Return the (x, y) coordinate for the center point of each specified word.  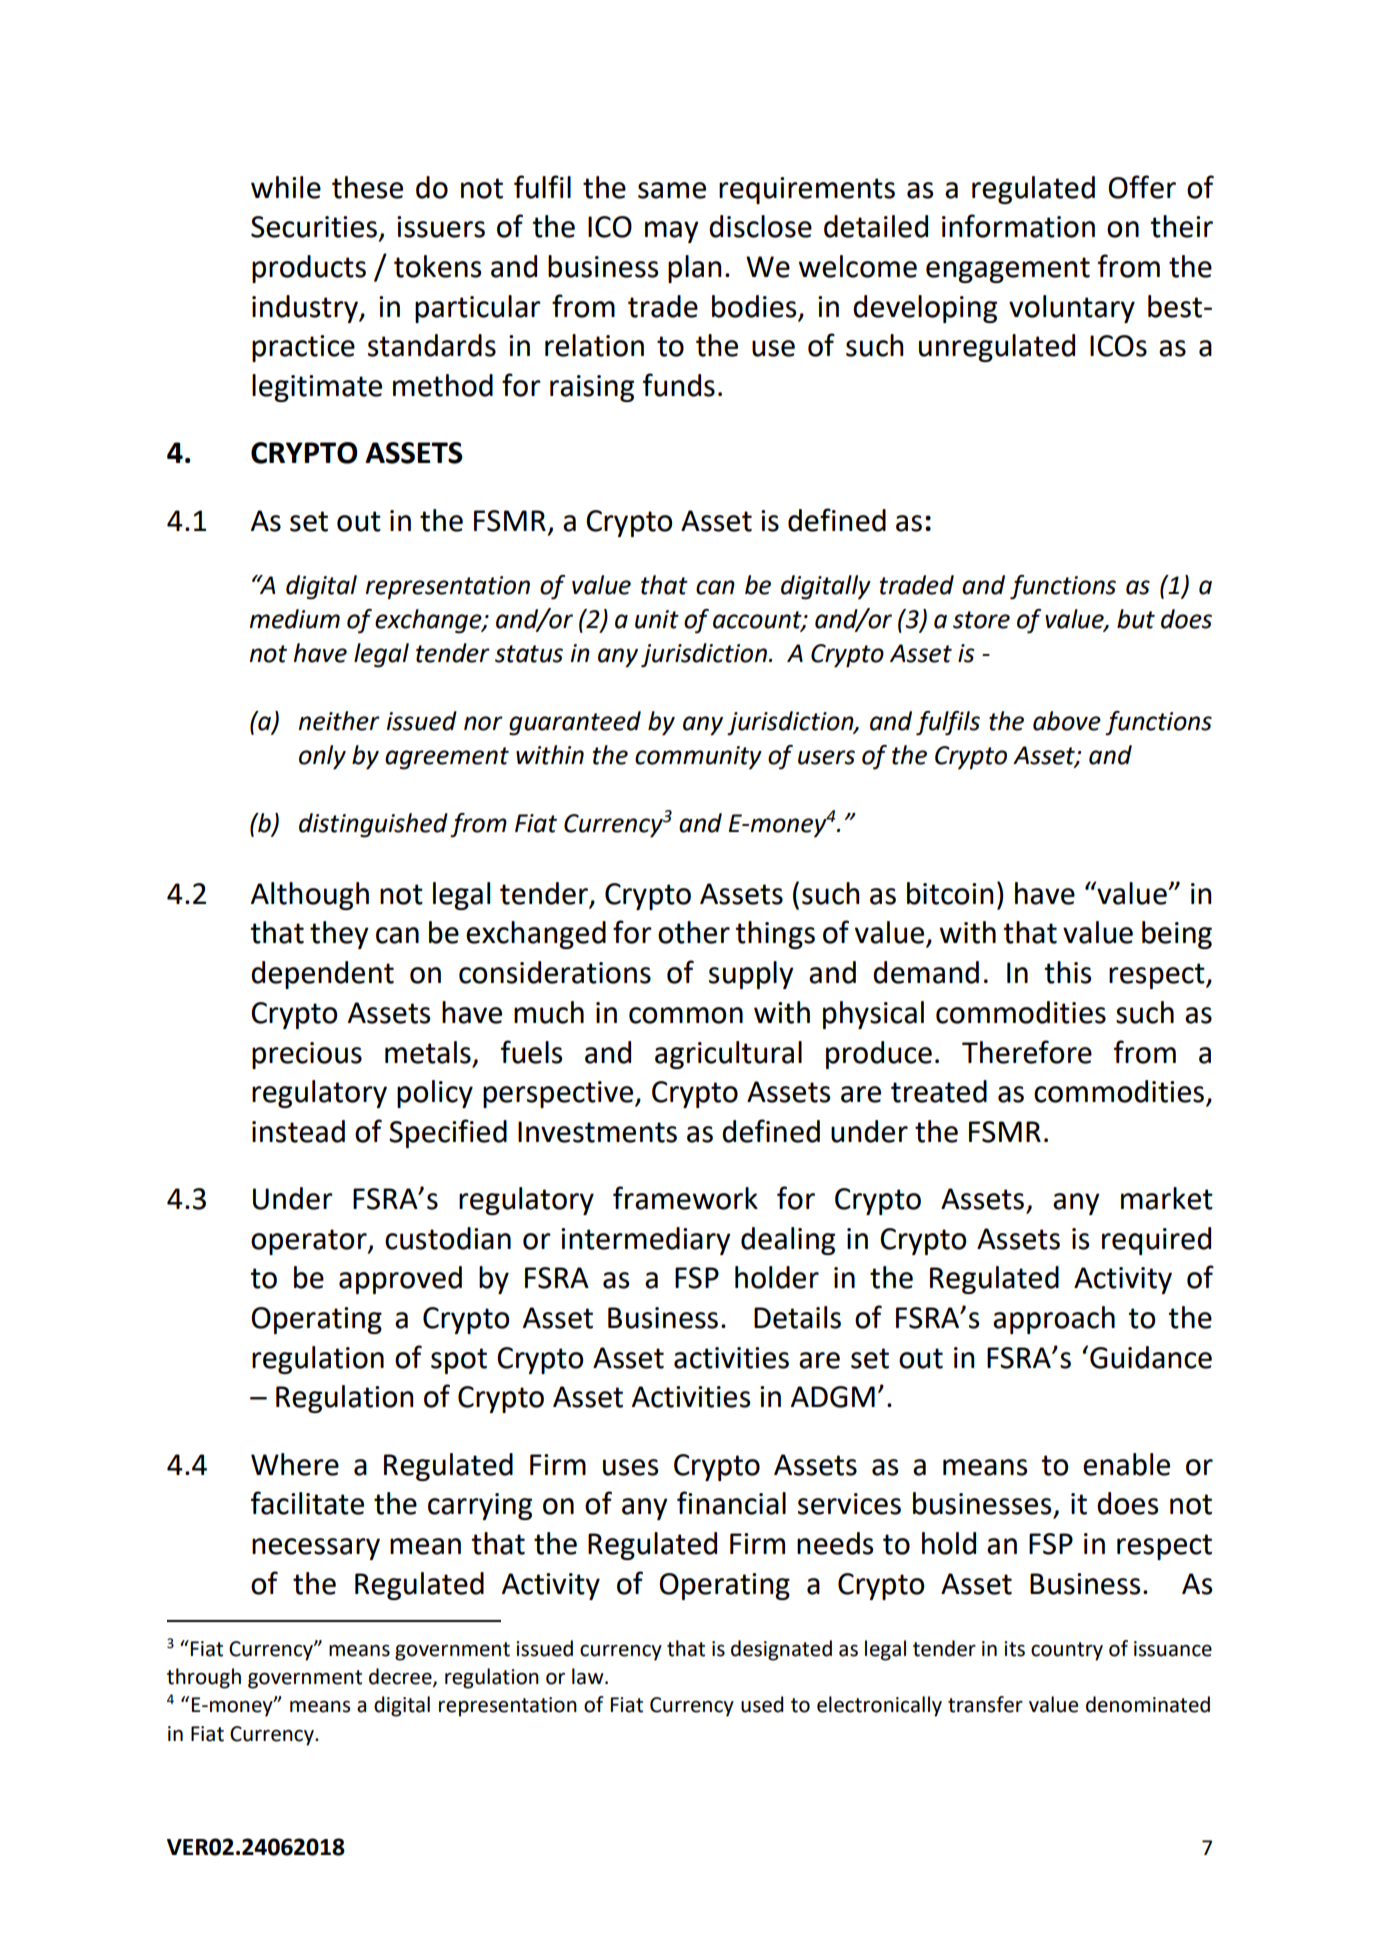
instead (298, 1131)
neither (339, 721)
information (1018, 226)
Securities (314, 227)
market (1167, 1198)
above (1067, 721)
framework (685, 1198)
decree (401, 1677)
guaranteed (575, 723)
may (672, 232)
